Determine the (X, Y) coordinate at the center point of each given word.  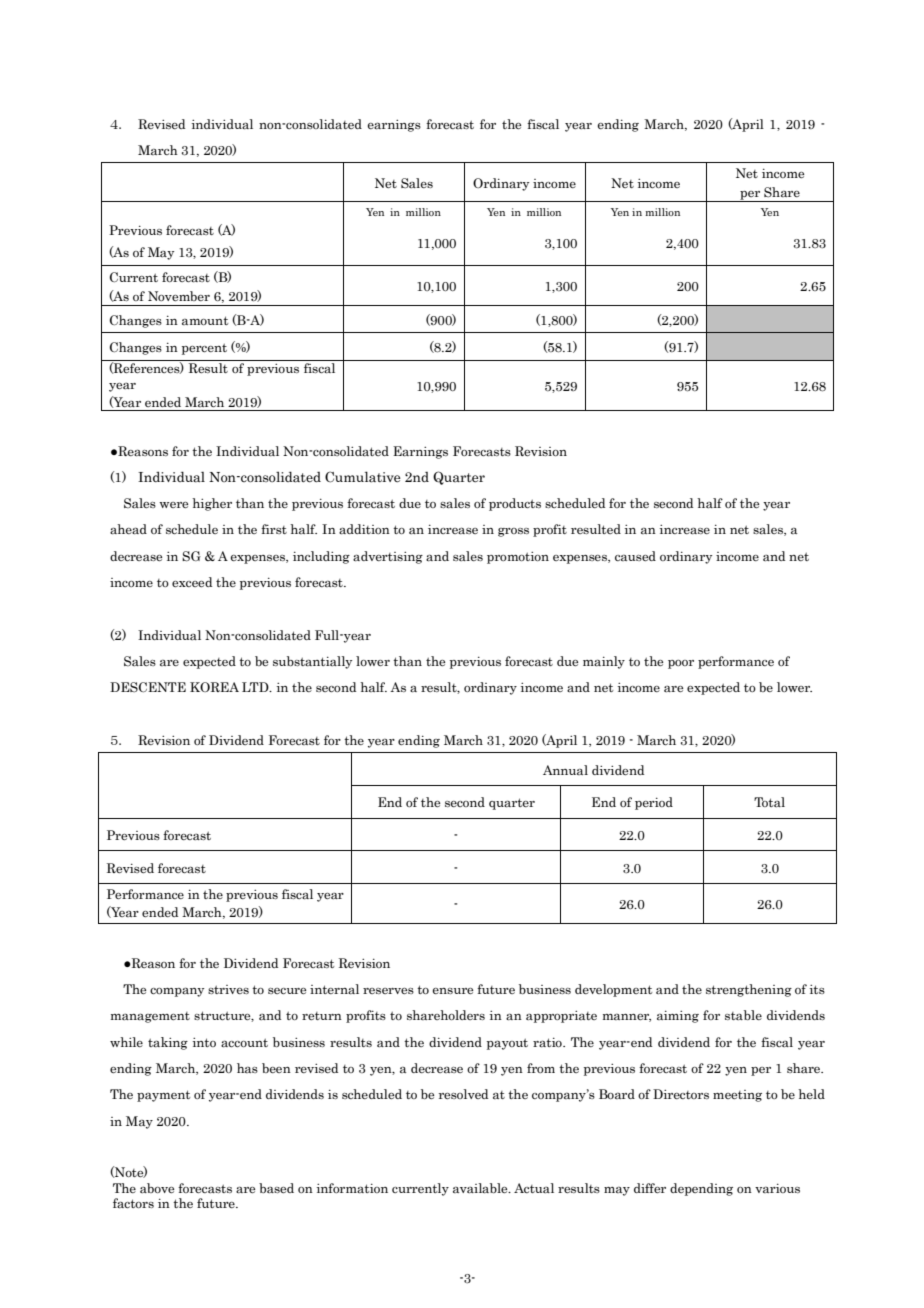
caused (635, 556)
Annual (565, 770)
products (515, 504)
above (157, 1188)
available (481, 1188)
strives (228, 989)
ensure (453, 991)
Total (769, 802)
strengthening (749, 990)
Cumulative (362, 477)
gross (513, 532)
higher (212, 504)
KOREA (214, 687)
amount (205, 320)
